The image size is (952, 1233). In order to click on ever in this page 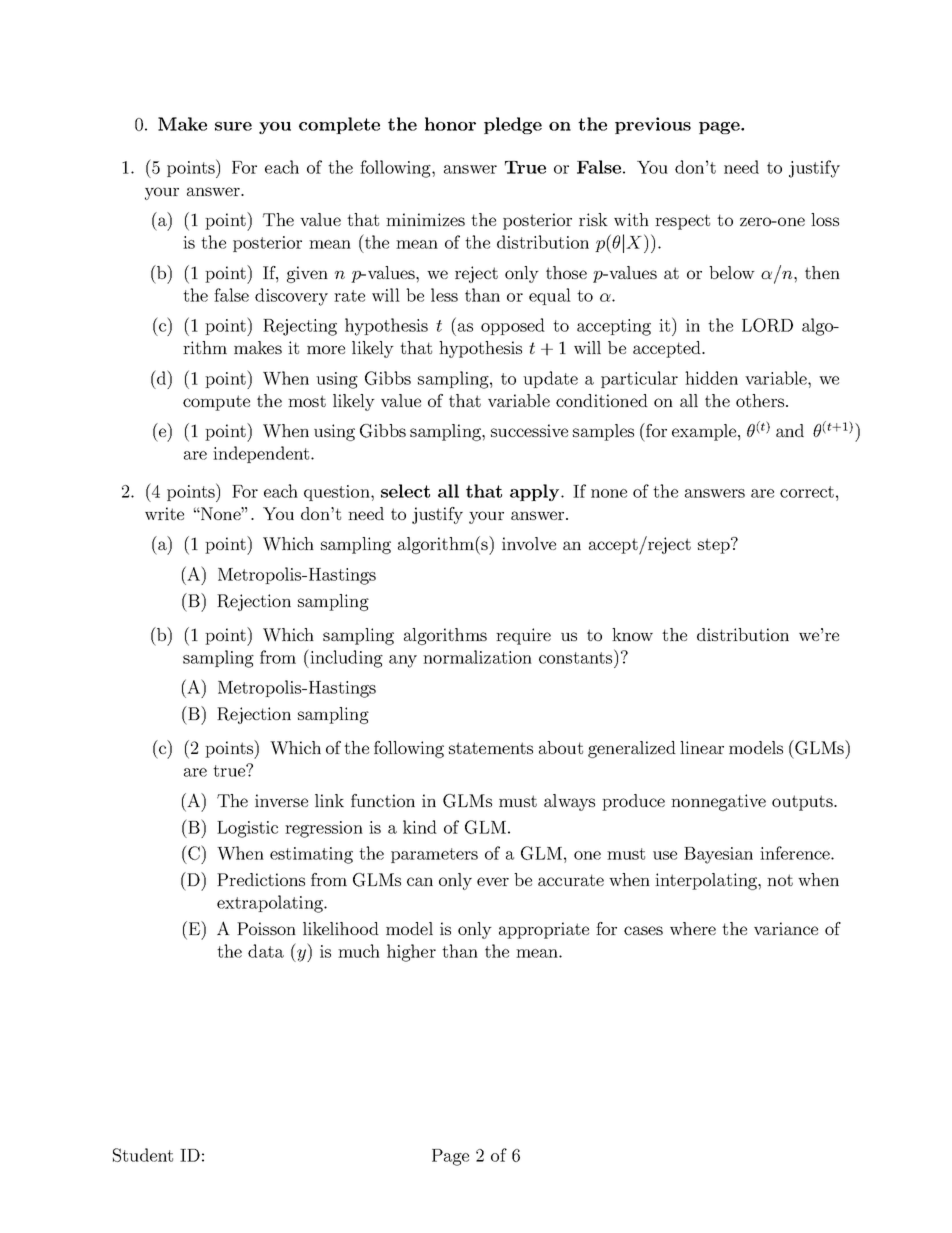, I will do `click(493, 881)`.
